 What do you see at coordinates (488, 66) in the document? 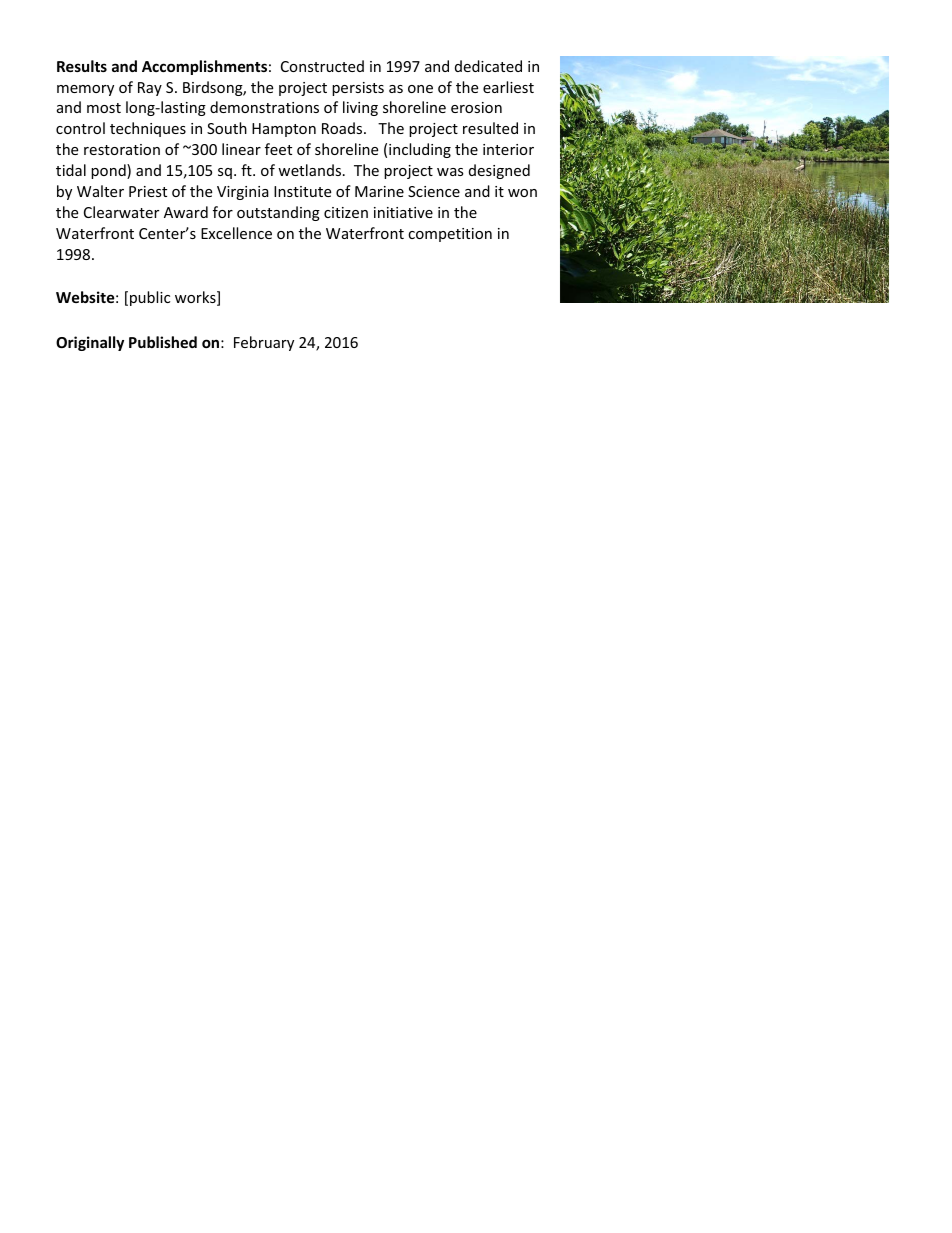
I see `dedicated` at bounding box center [488, 66].
